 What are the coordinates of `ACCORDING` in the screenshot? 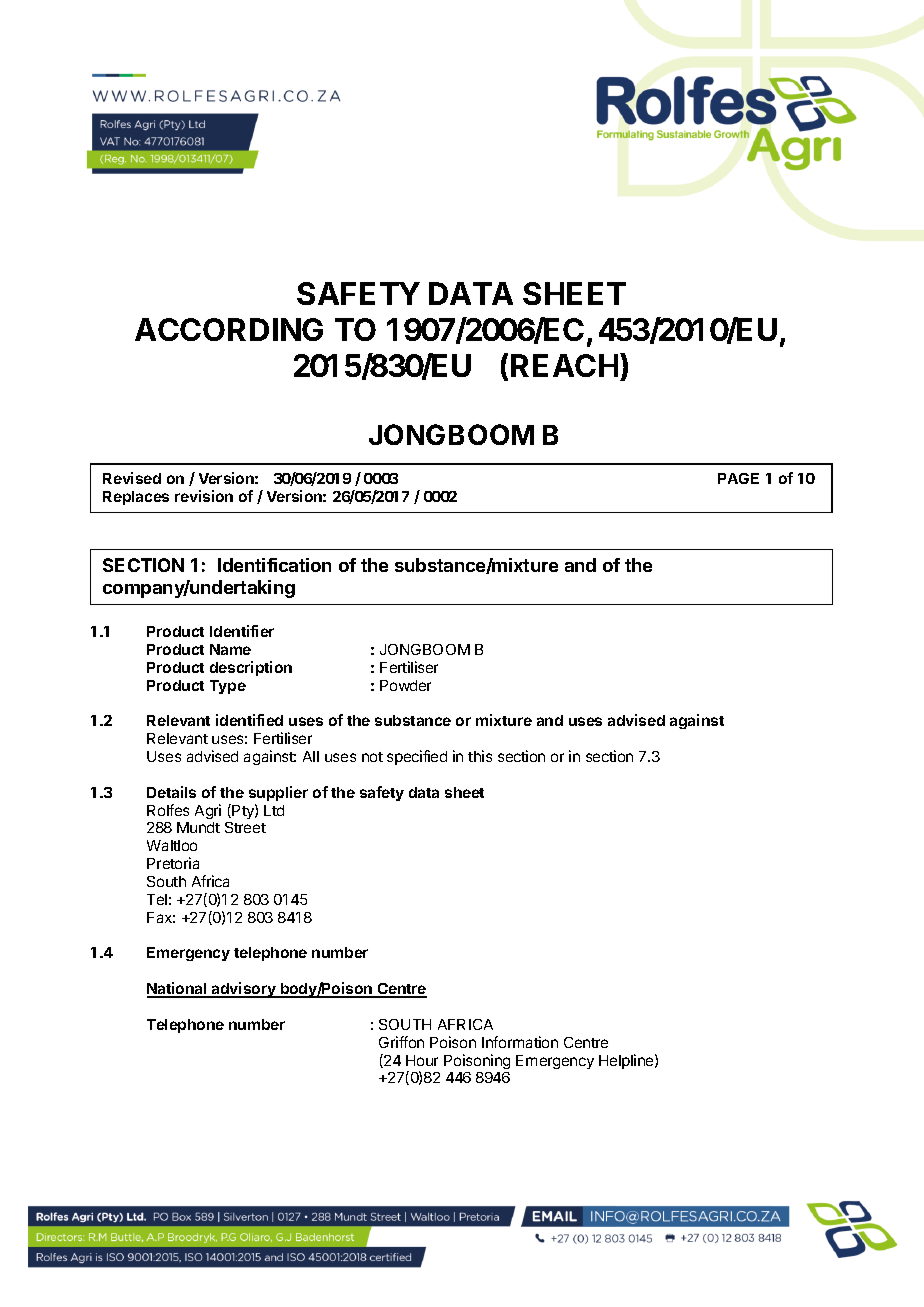 It's located at (229, 329).
